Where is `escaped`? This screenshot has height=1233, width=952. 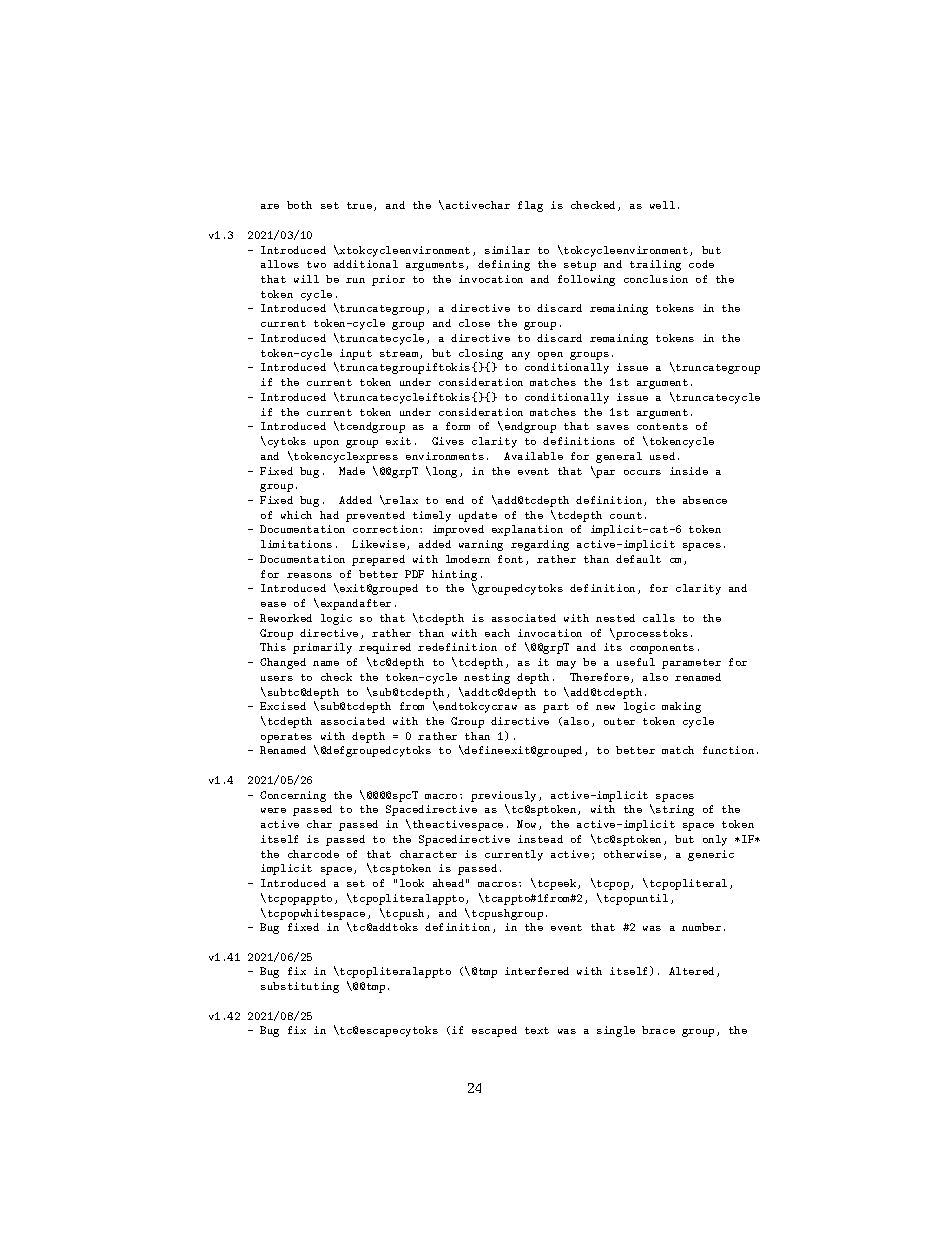 escaped is located at coordinates (494, 1031).
